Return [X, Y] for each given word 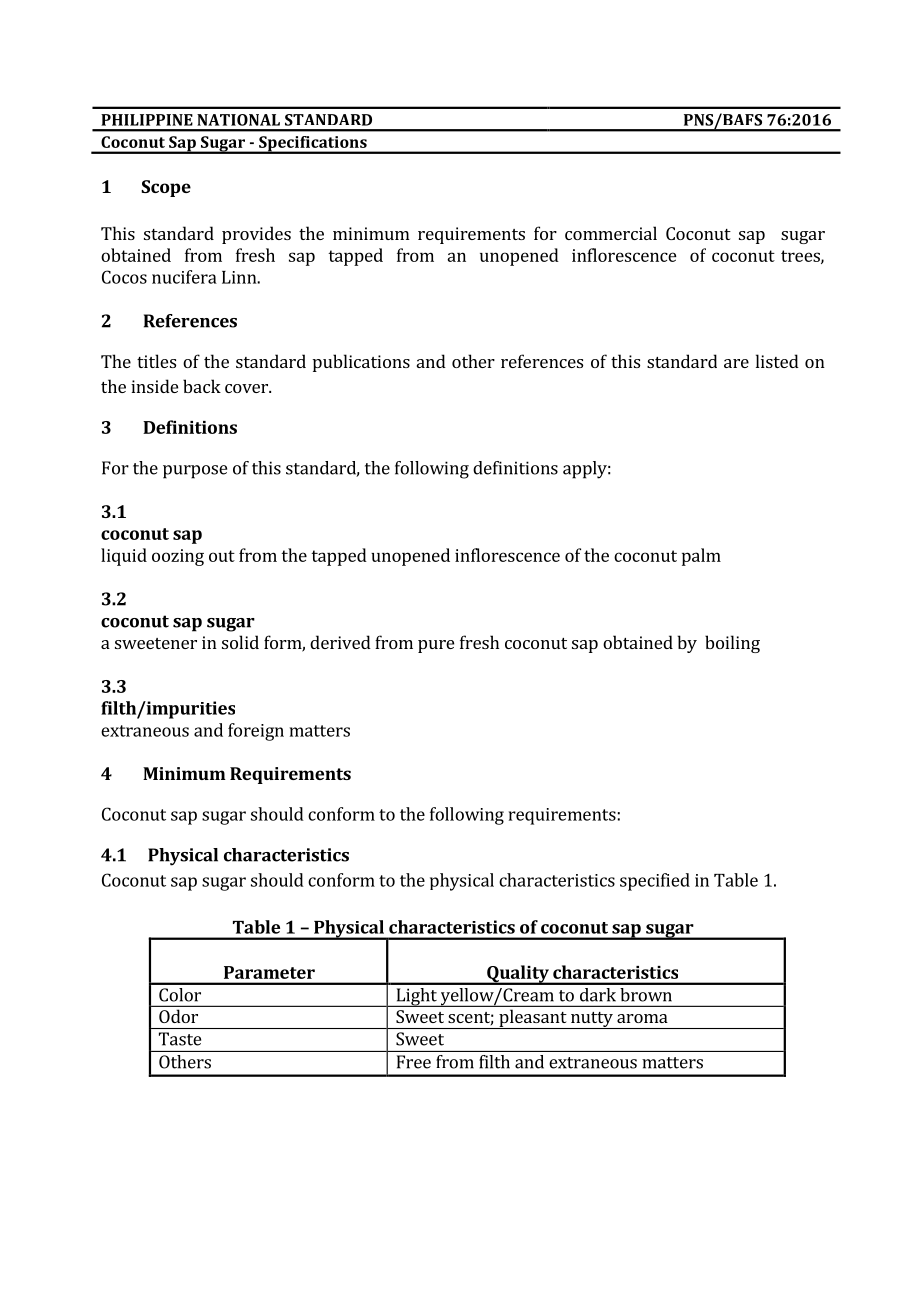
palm [701, 557]
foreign [256, 732]
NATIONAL [238, 120]
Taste [180, 1039]
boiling [732, 644]
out [222, 556]
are [736, 363]
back [202, 386]
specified [655, 882]
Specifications [313, 145]
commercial [611, 233]
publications [361, 363]
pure [436, 646]
